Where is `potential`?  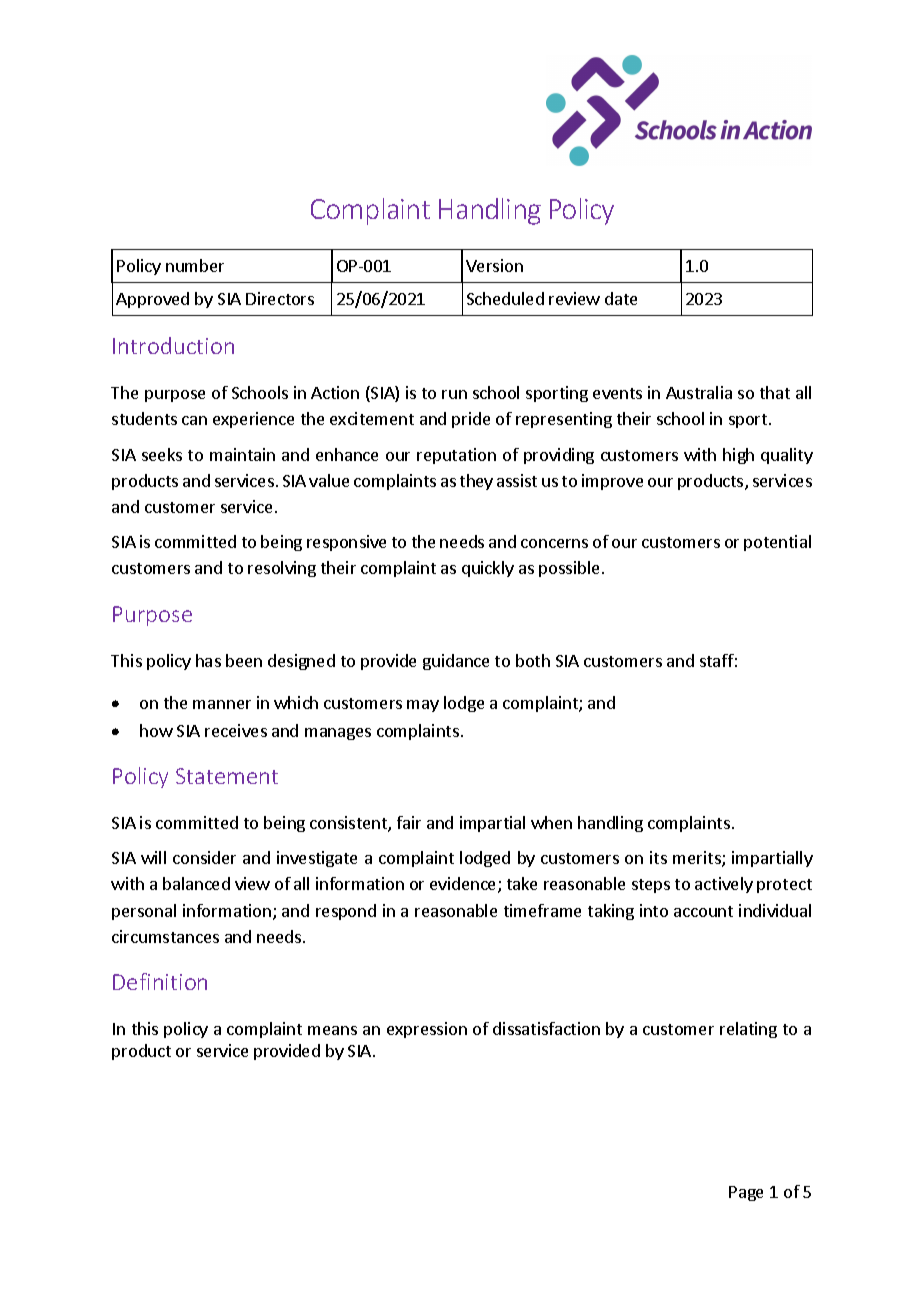 potential is located at coordinates (777, 543).
